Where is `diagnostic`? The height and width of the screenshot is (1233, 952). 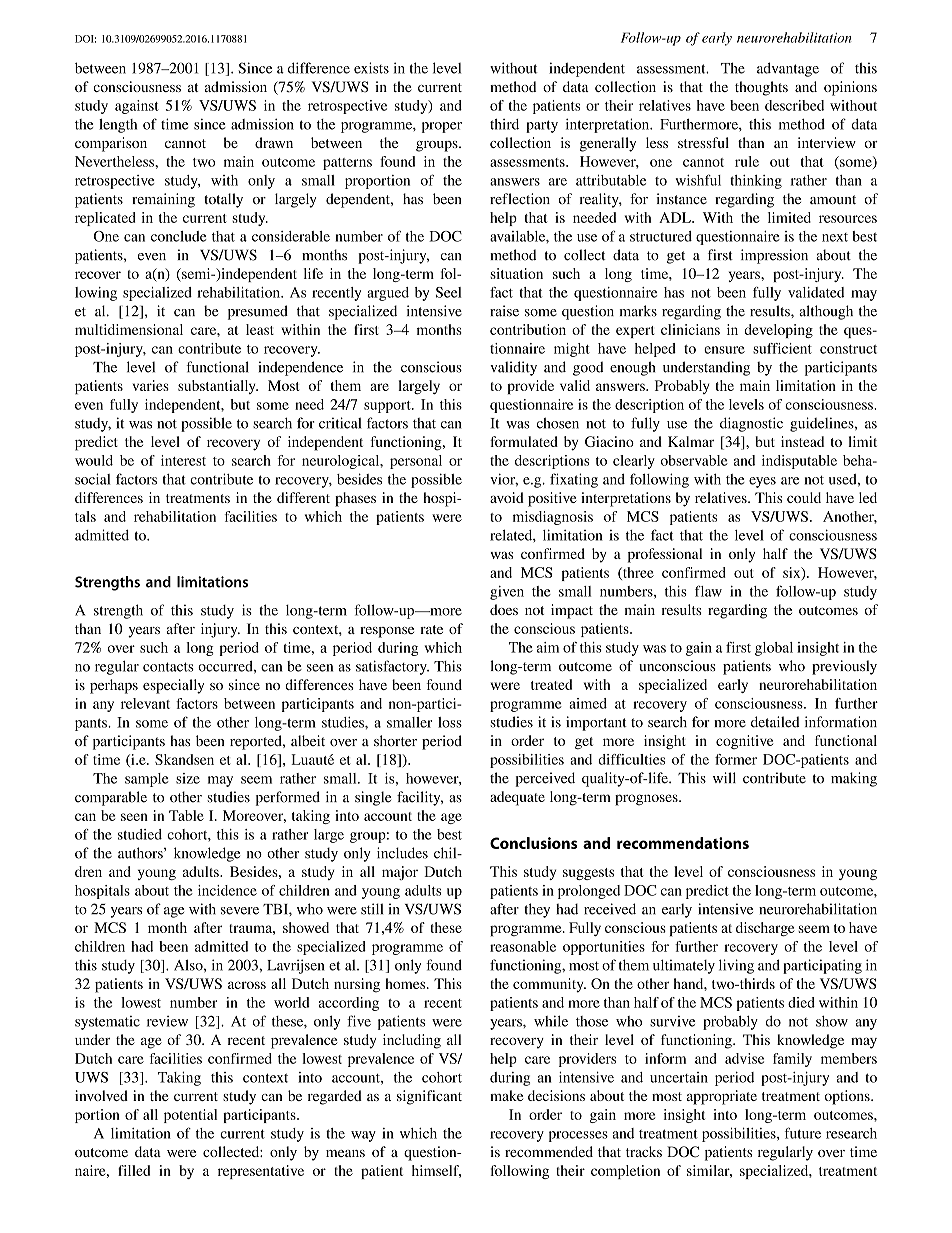
diagnostic is located at coordinates (751, 424).
